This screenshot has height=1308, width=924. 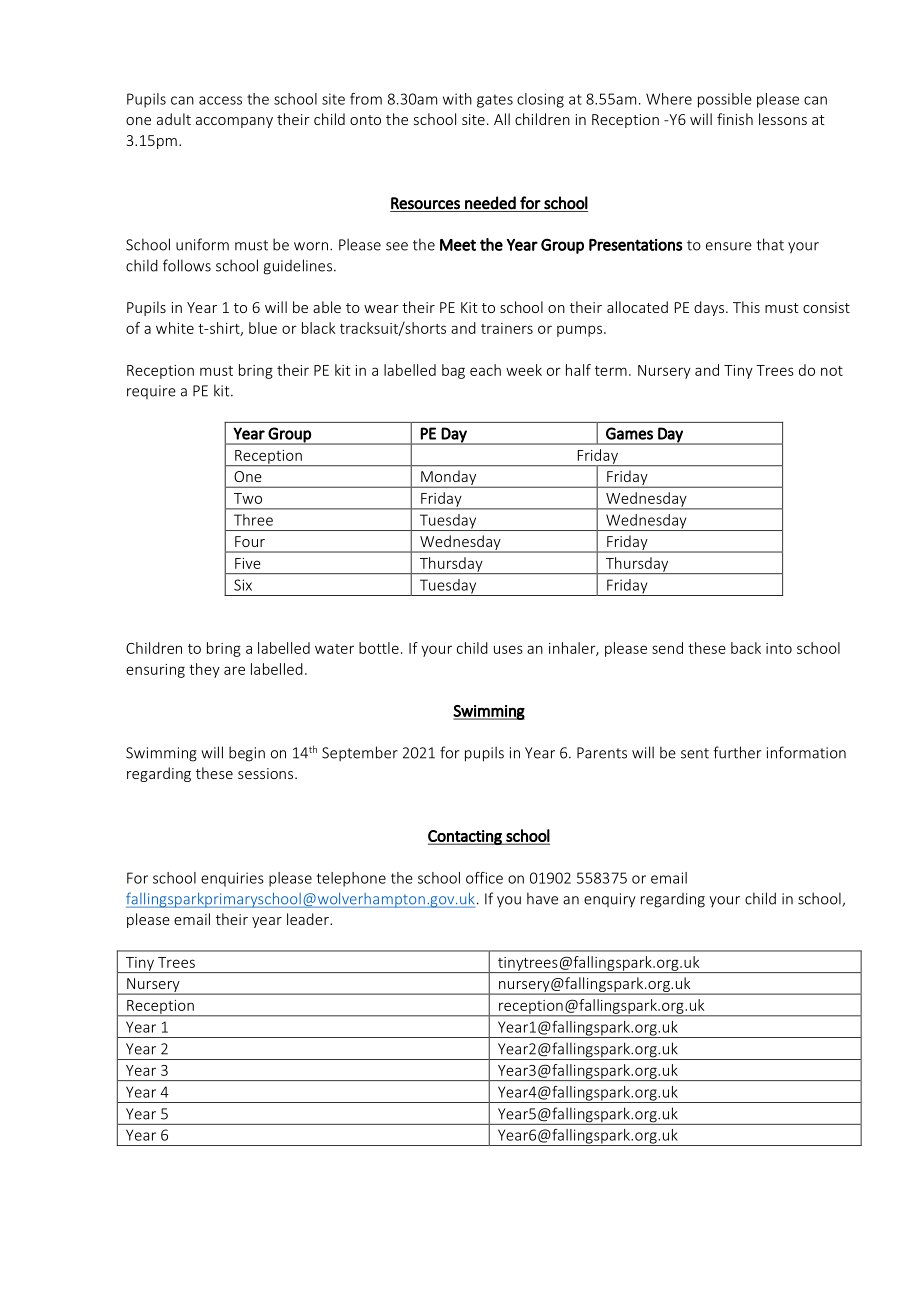 What do you see at coordinates (234, 122) in the screenshot?
I see `accompany` at bounding box center [234, 122].
